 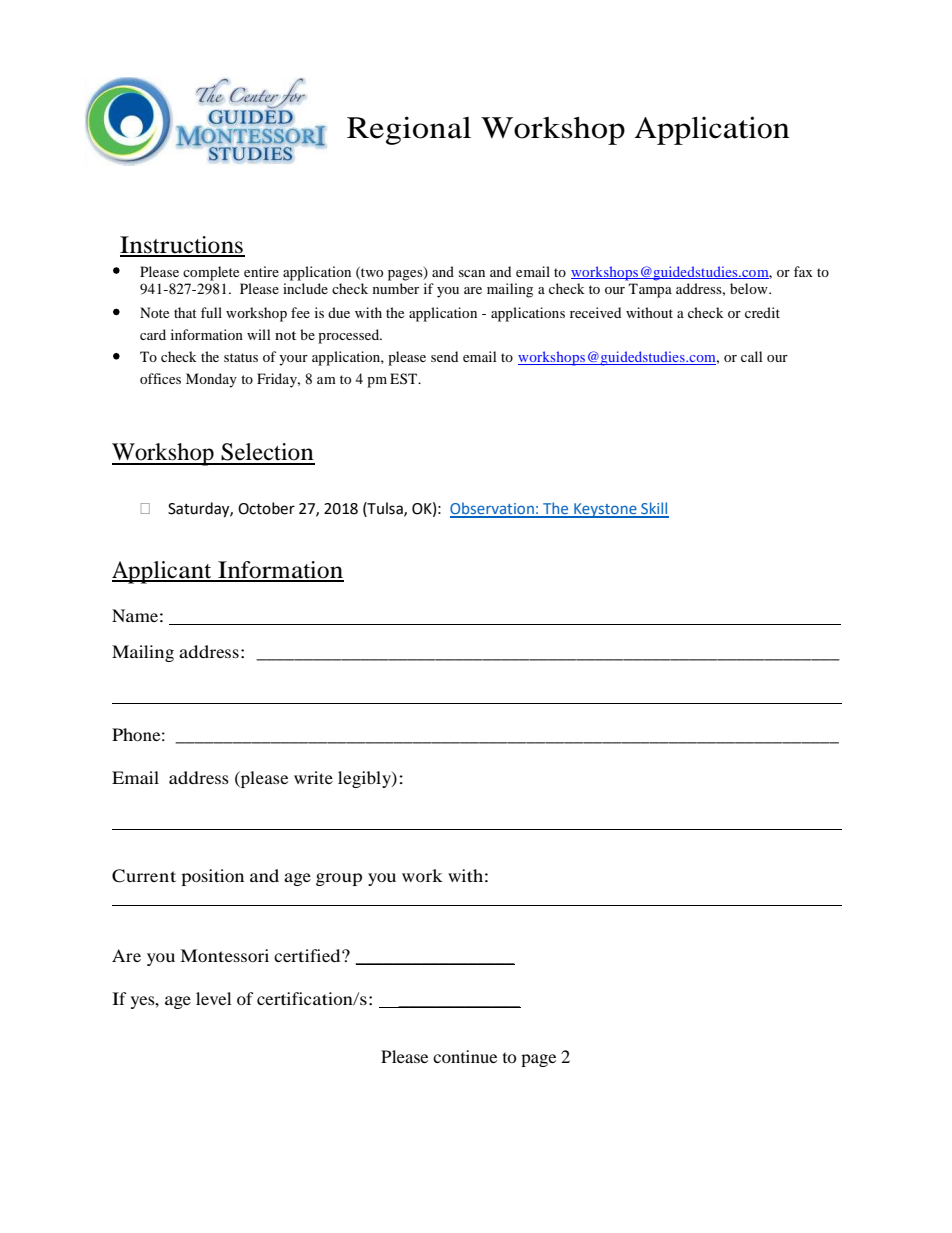 I want to click on Observation, so click(x=493, y=509).
